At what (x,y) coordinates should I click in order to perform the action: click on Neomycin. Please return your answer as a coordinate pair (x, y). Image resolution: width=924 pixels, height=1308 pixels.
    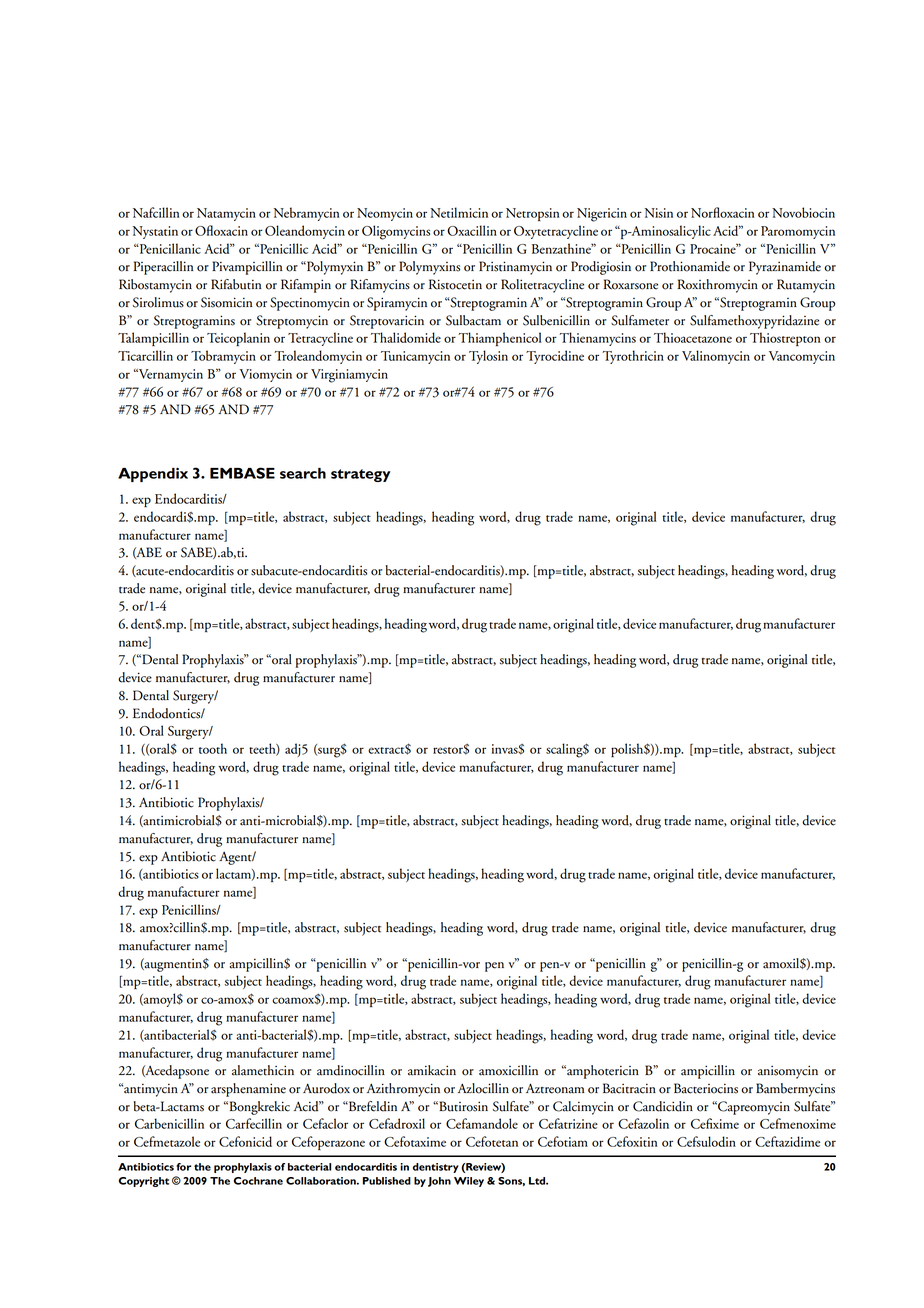
    Looking at the image, I should click on (385, 214).
